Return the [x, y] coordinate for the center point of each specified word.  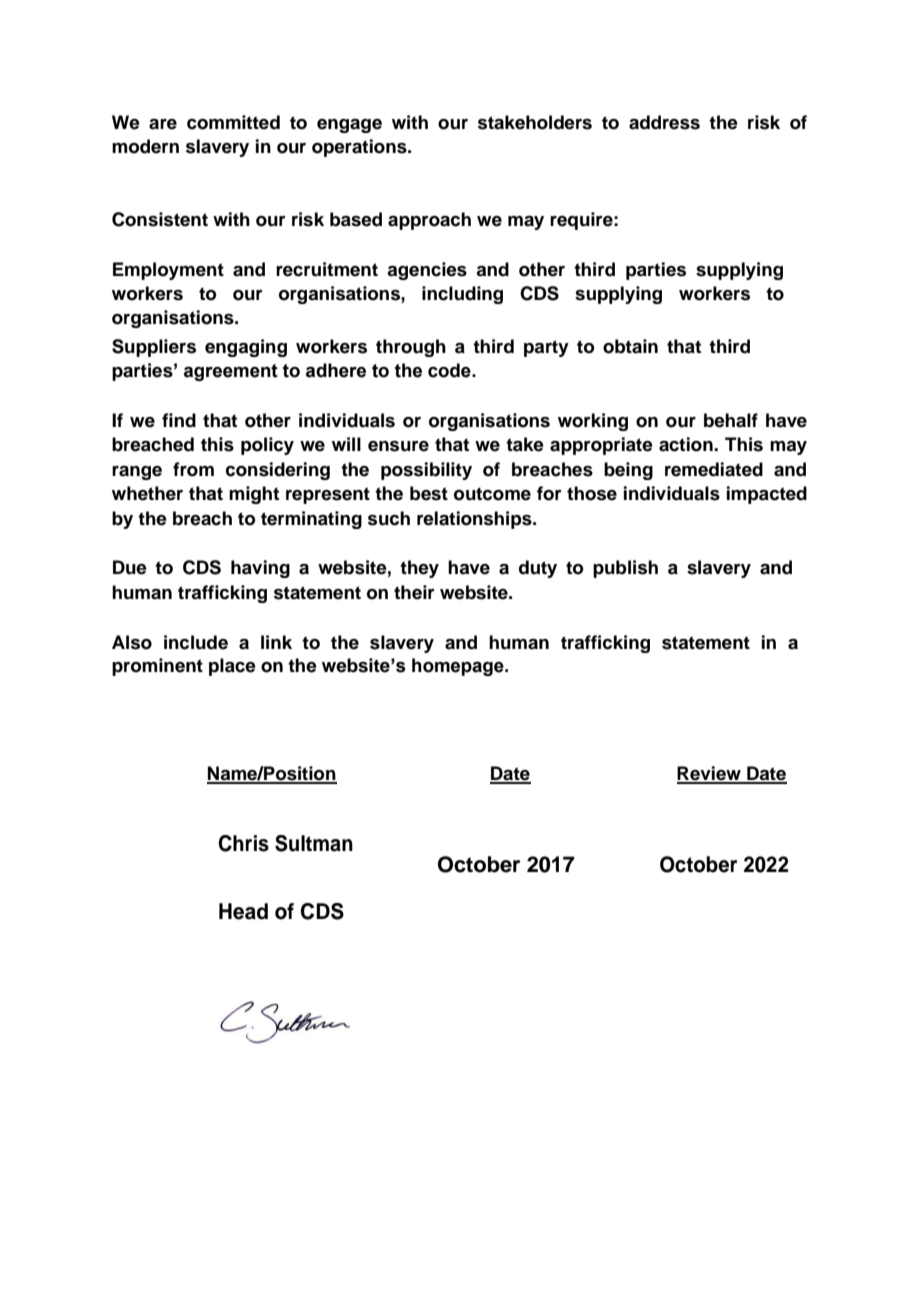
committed [233, 122]
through [411, 348]
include [196, 642]
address [664, 122]
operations [360, 148]
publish [625, 569]
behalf [731, 420]
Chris [243, 843]
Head [243, 911]
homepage [459, 667]
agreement [231, 372]
